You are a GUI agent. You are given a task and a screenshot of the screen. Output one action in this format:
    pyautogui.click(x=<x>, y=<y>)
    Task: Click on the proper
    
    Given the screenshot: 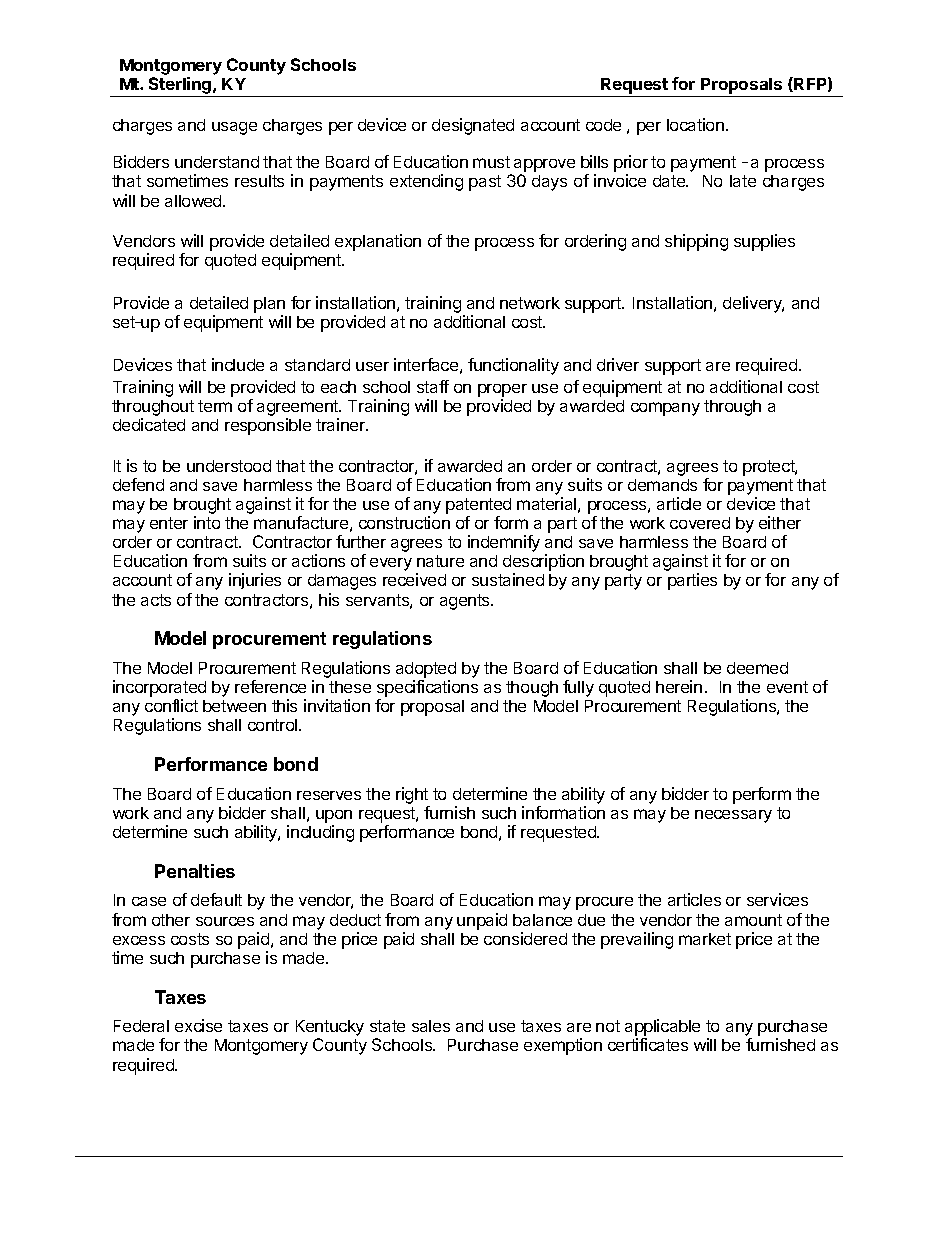 What is the action you would take?
    pyautogui.click(x=502, y=390)
